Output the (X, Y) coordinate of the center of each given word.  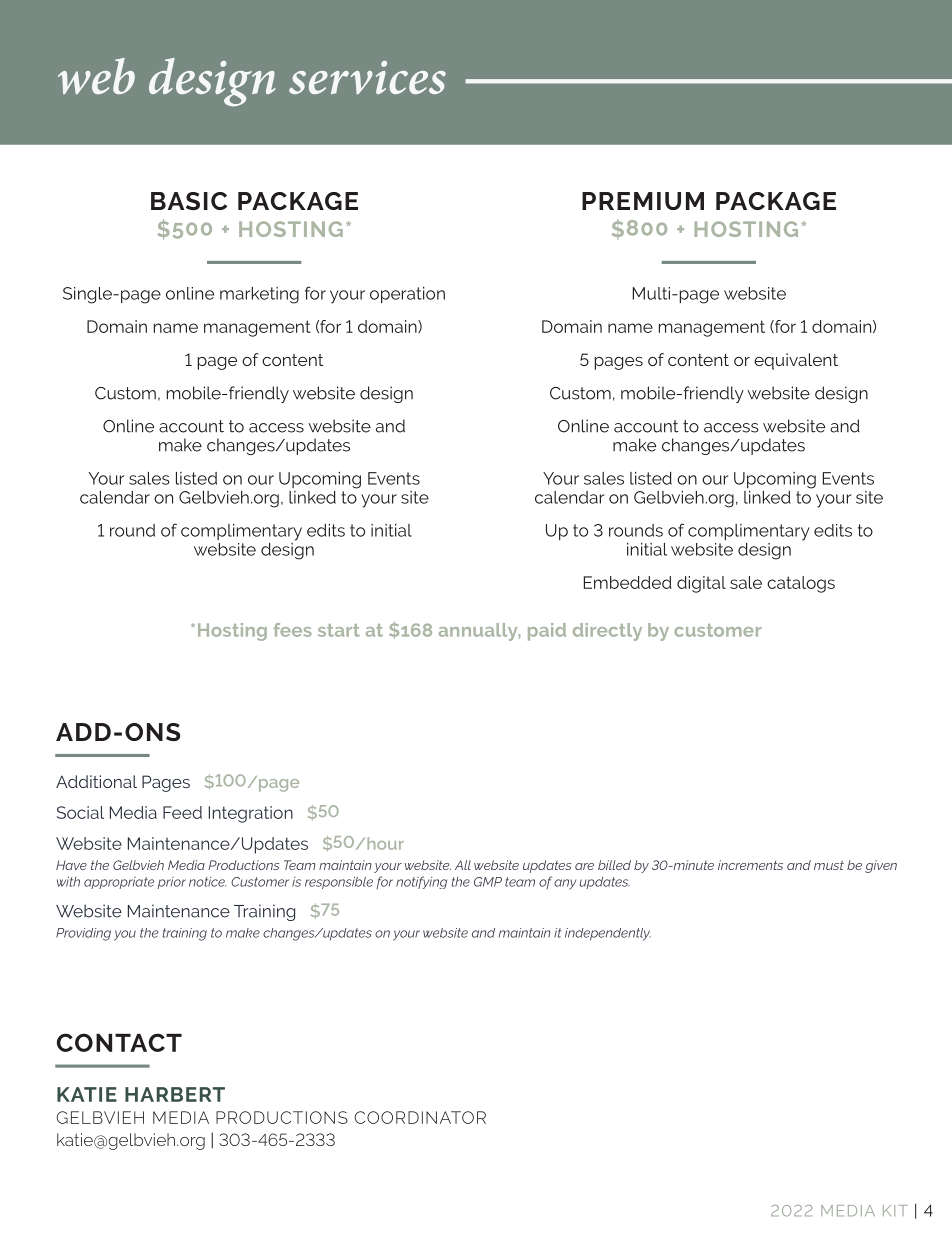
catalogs (801, 584)
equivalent (796, 361)
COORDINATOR (420, 1117)
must (829, 865)
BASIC (189, 201)
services (367, 77)
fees (293, 630)
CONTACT (119, 1042)
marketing (259, 295)
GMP (488, 882)
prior (171, 883)
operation (407, 295)
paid (547, 632)
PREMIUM (643, 201)
